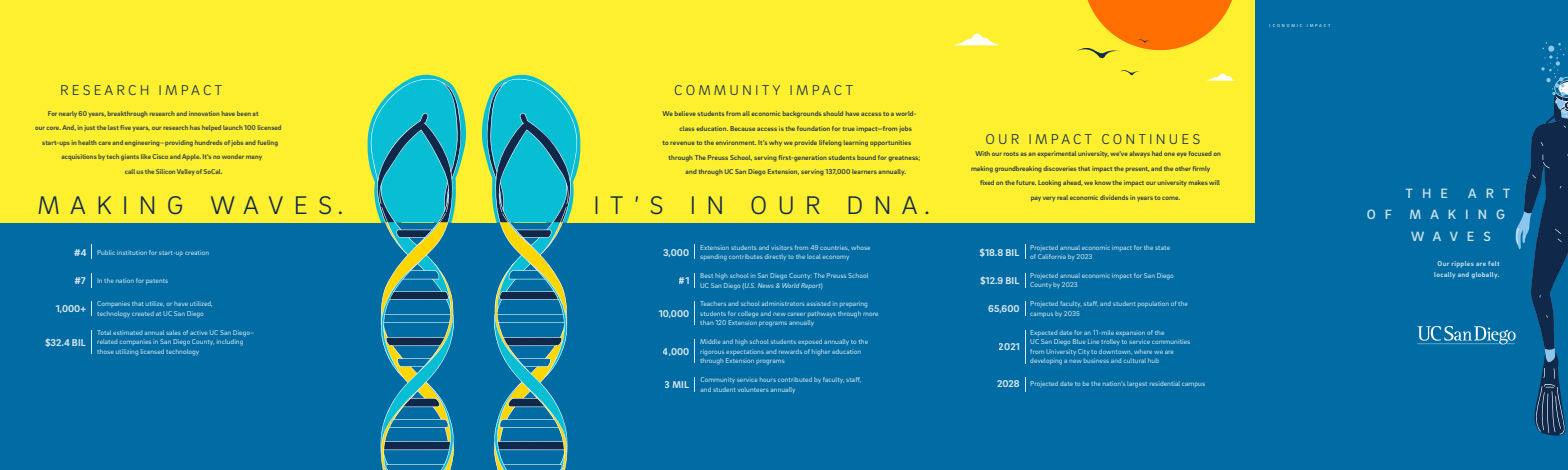  What do you see at coordinates (768, 379) in the screenshot?
I see `hours` at bounding box center [768, 379].
